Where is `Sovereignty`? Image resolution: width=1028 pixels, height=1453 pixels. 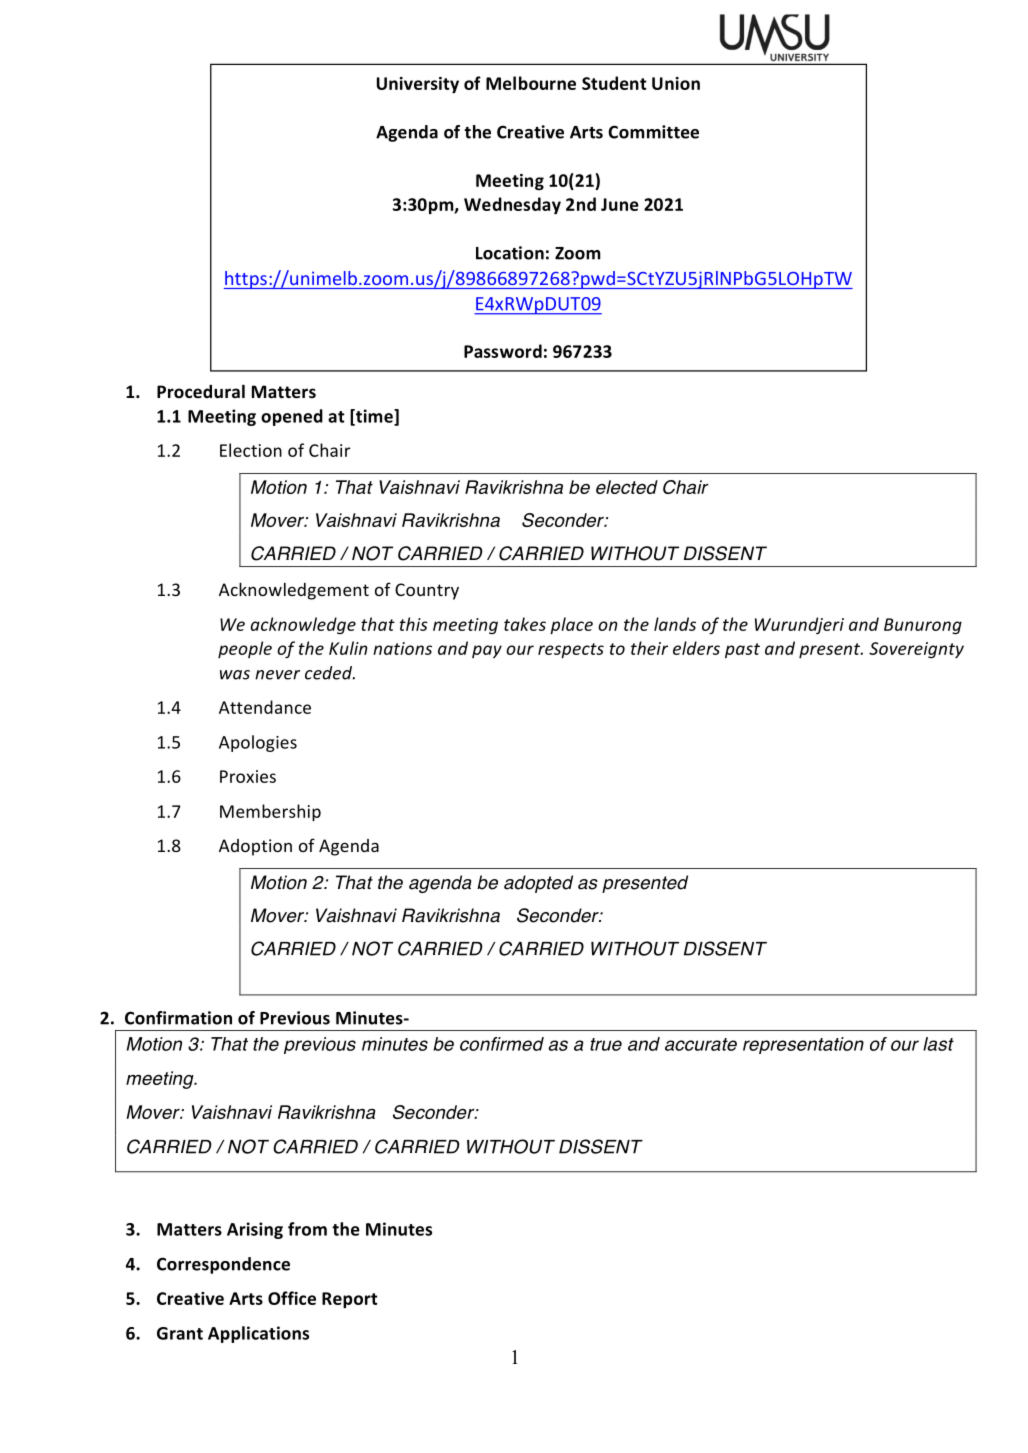 Sovereignty is located at coordinates (916, 650).
